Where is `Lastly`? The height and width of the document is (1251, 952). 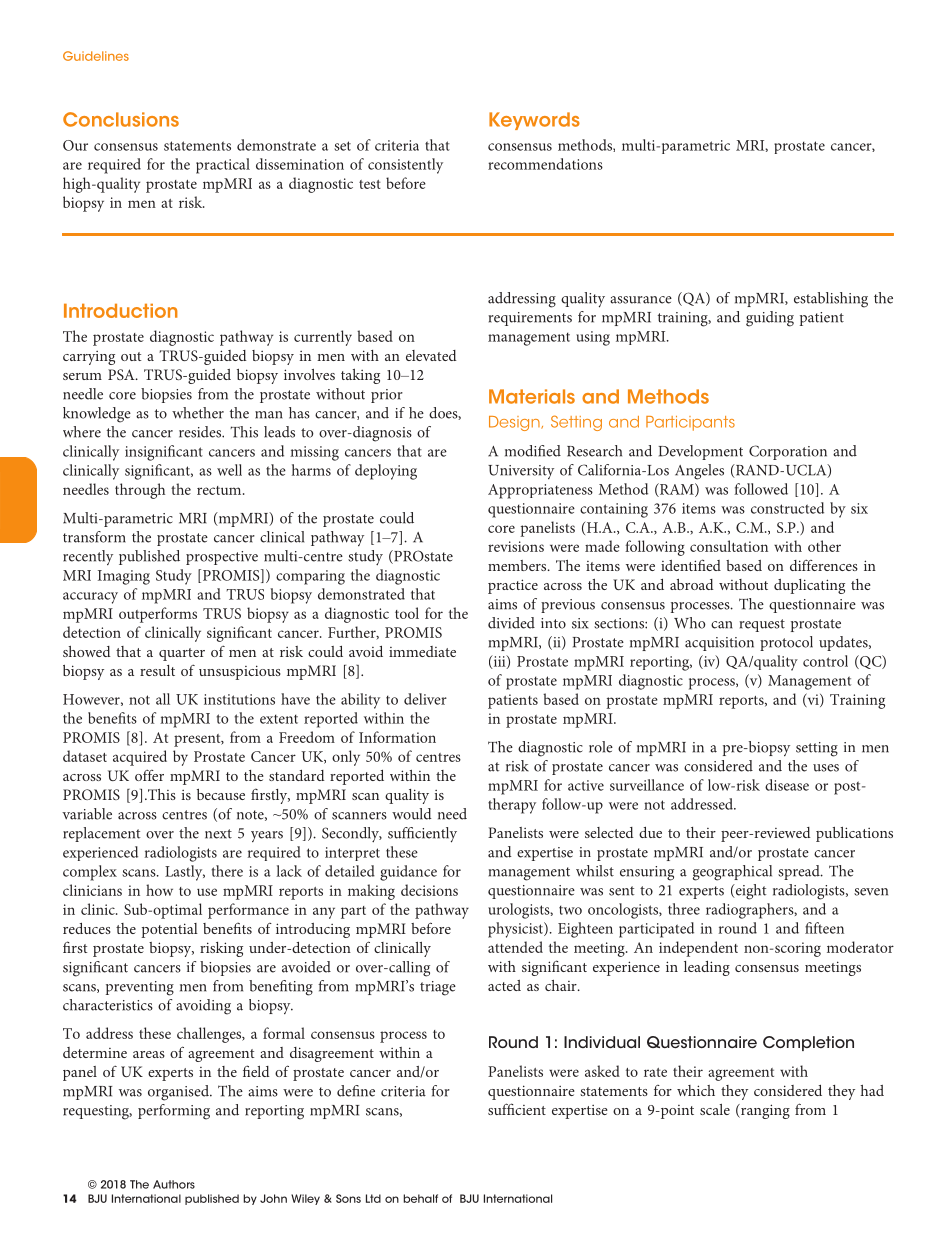 Lastly is located at coordinates (185, 873).
